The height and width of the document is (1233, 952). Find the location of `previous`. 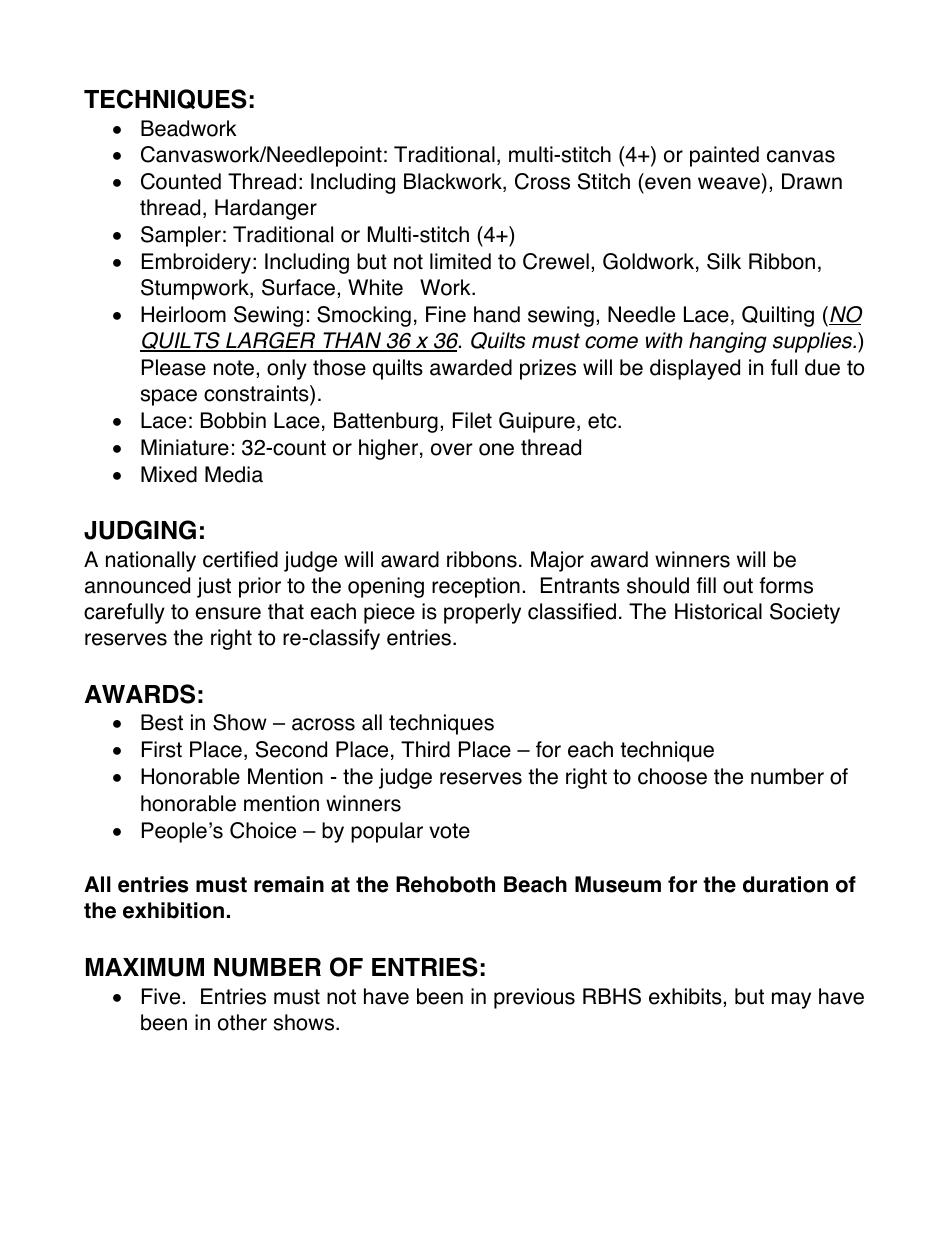

previous is located at coordinates (534, 998).
